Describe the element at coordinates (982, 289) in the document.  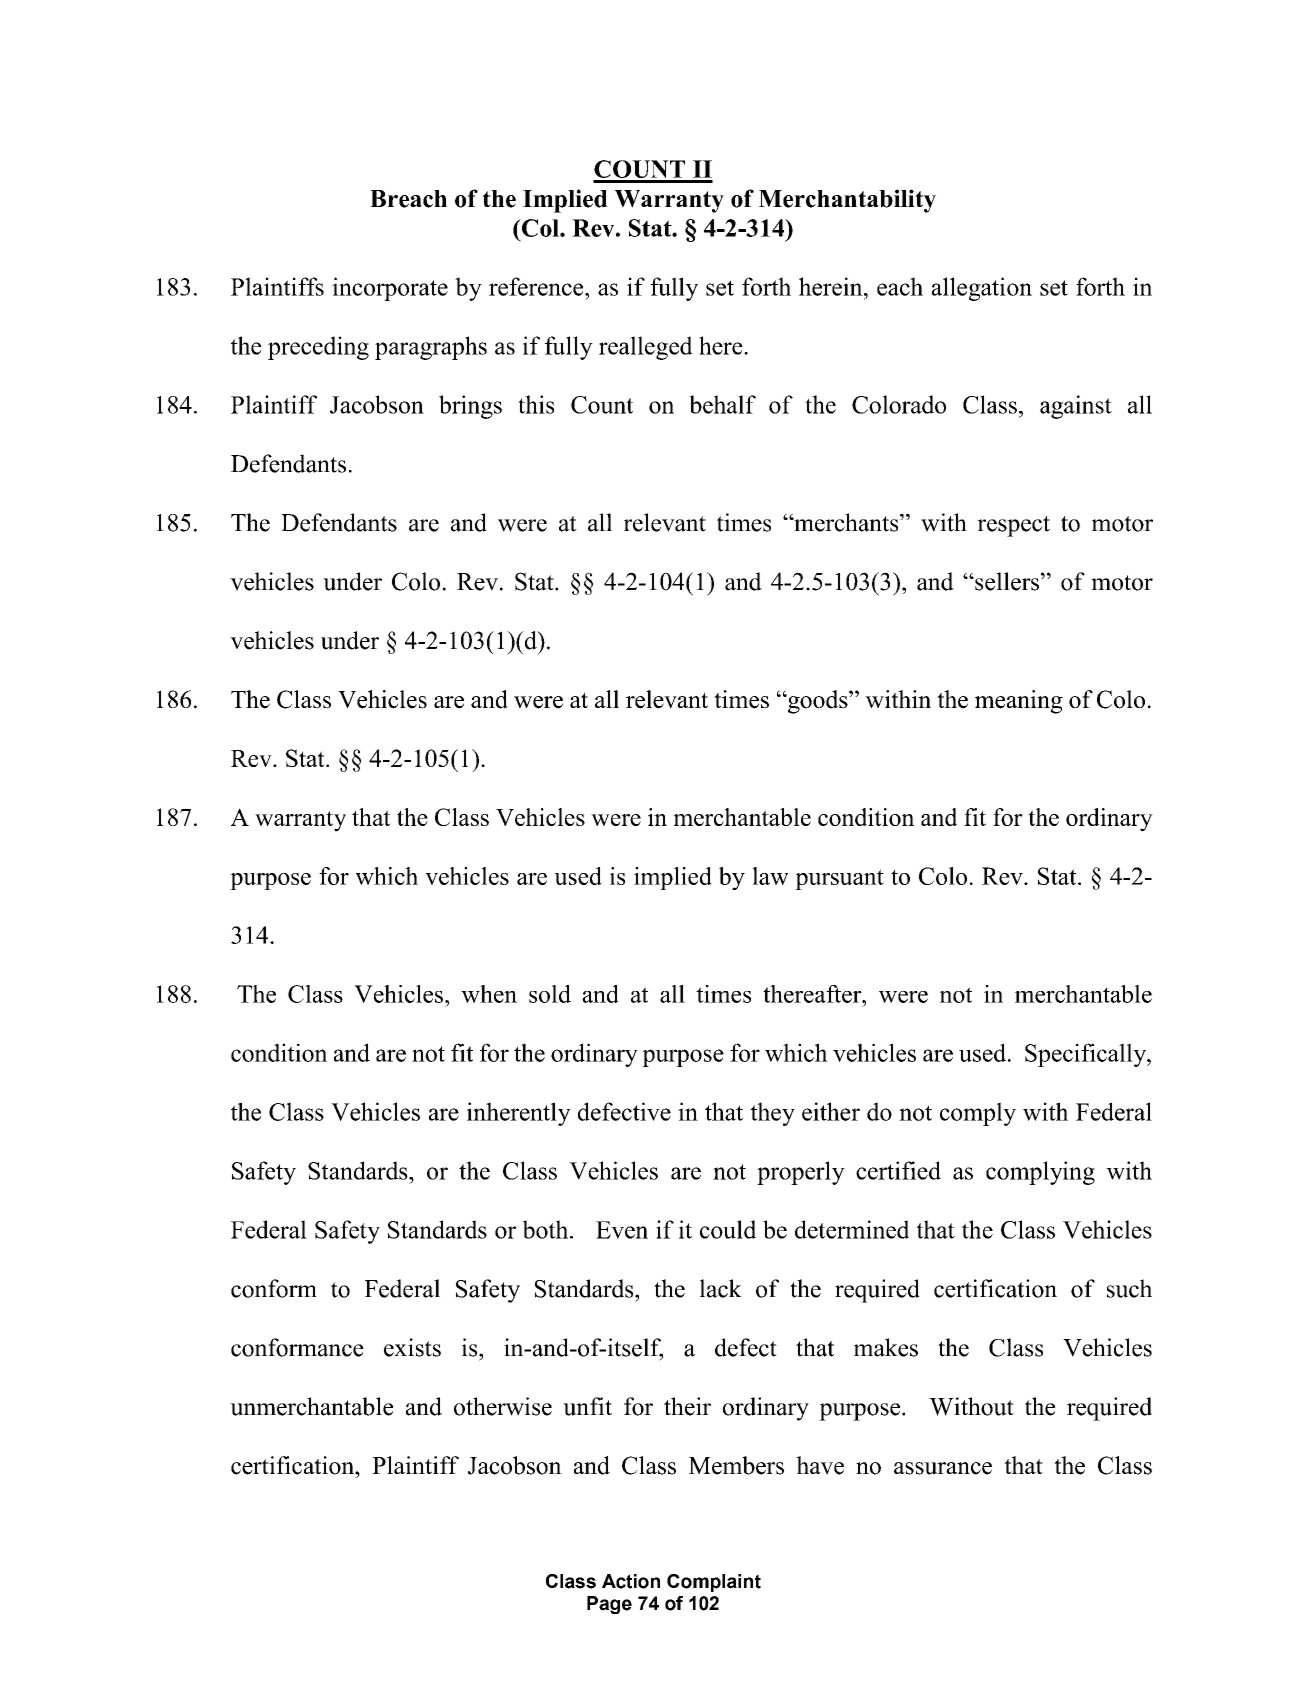
I see `allegation` at that location.
